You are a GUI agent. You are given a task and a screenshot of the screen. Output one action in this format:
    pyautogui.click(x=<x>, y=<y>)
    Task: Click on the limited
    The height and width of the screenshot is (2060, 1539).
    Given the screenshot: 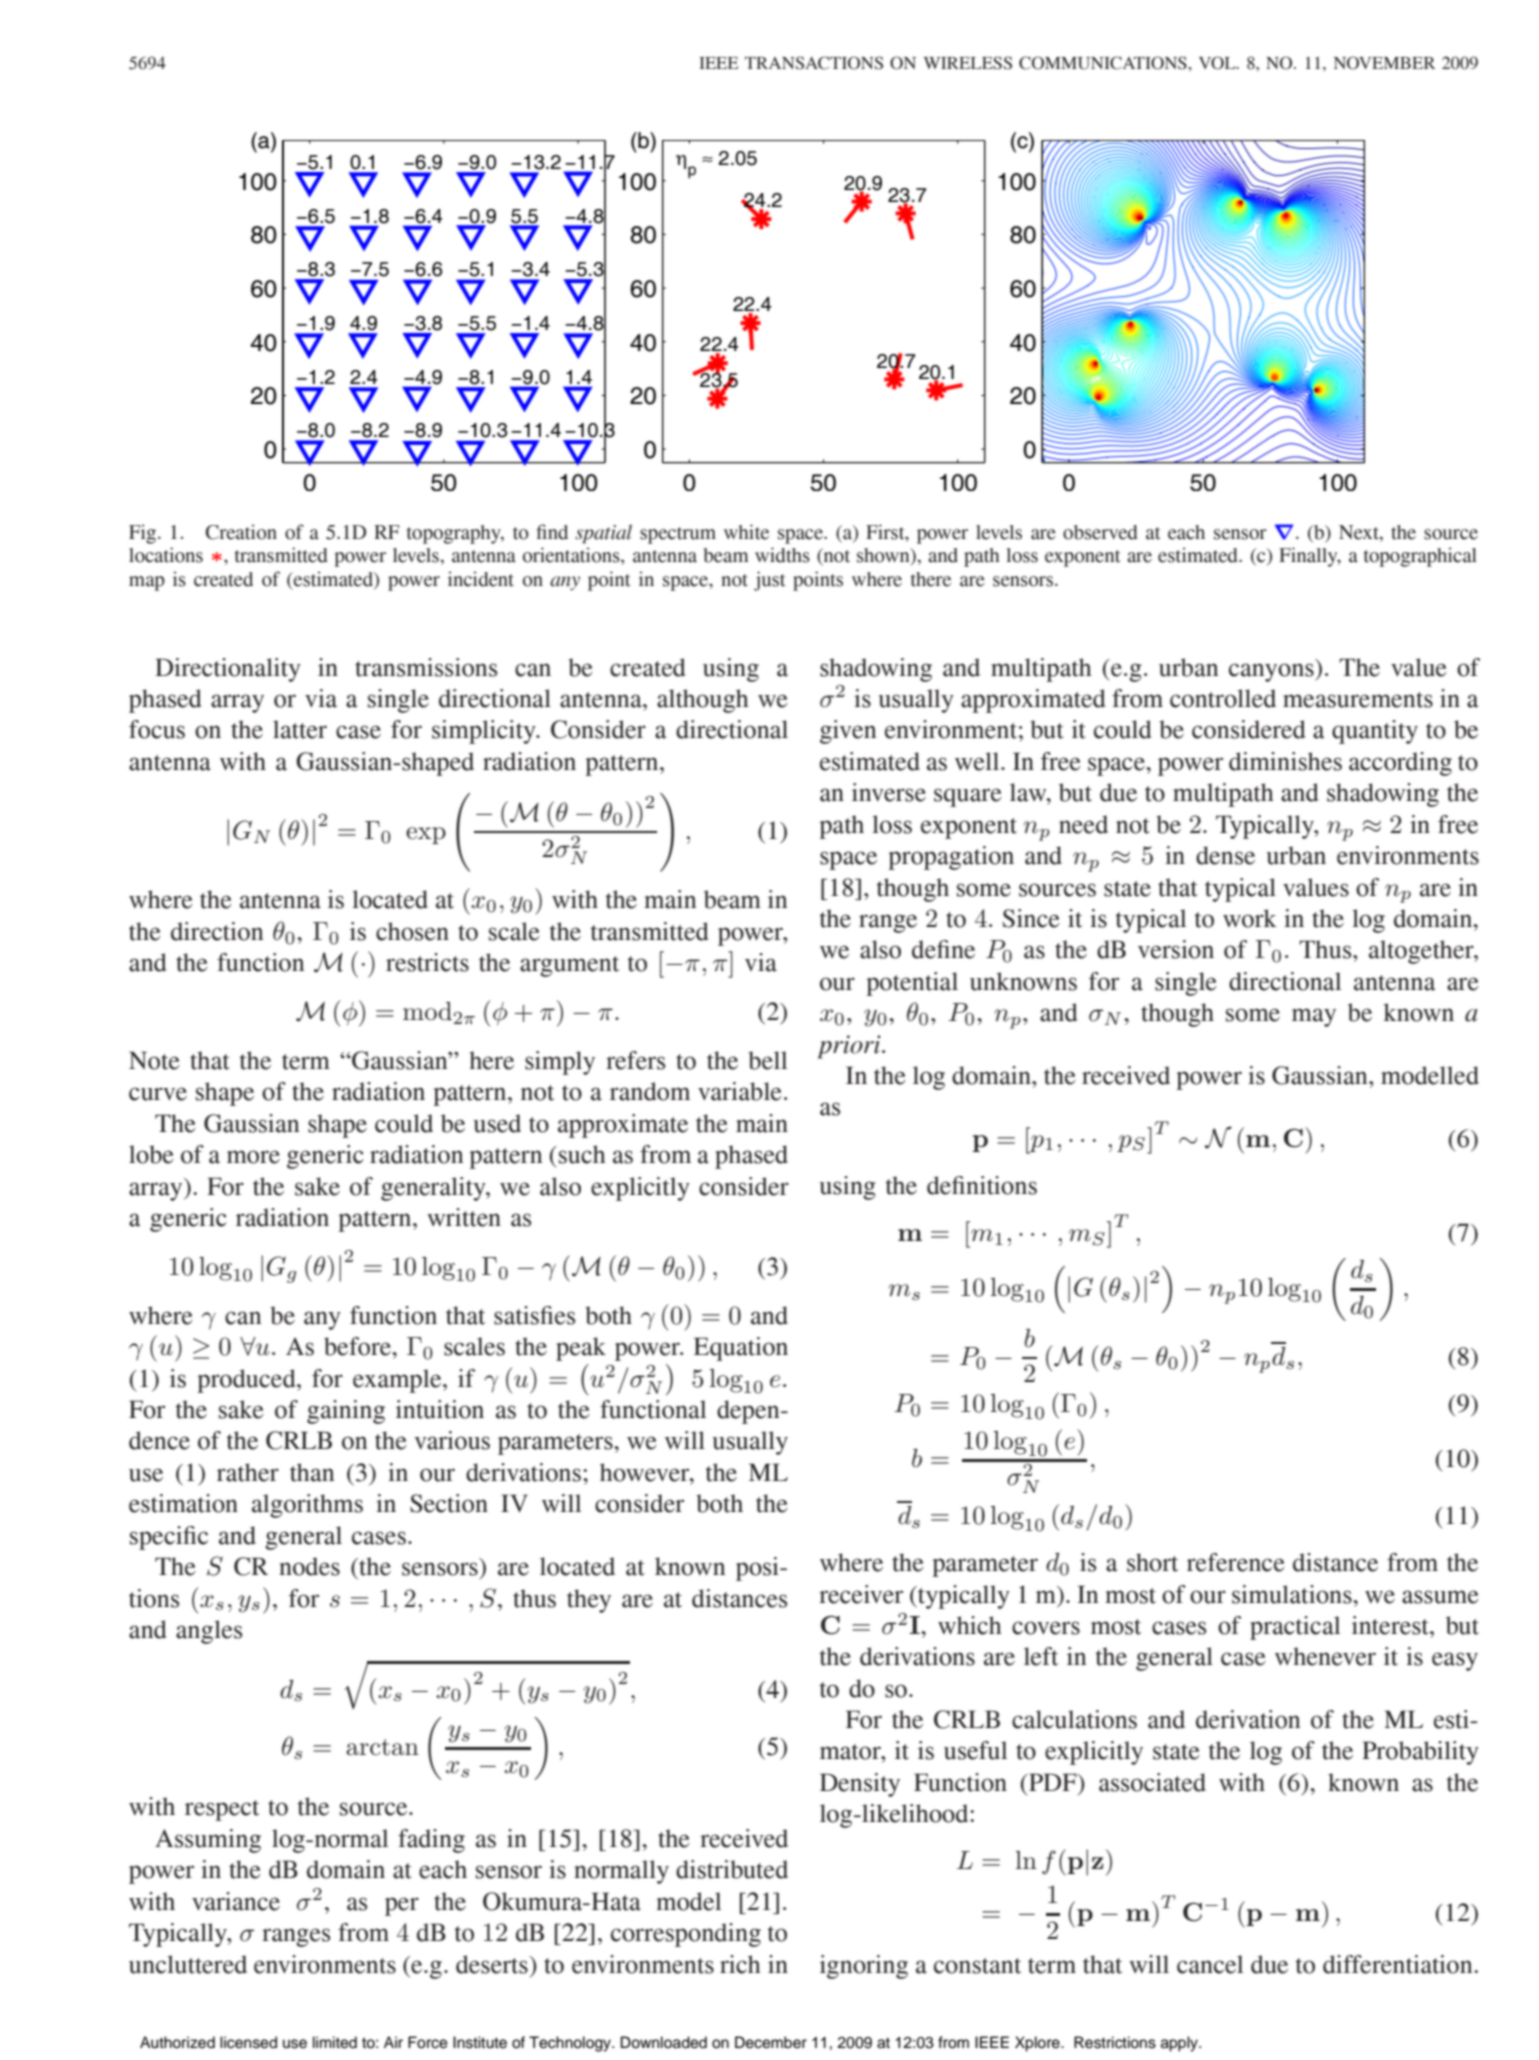 What is the action you would take?
    pyautogui.click(x=335, y=2042)
